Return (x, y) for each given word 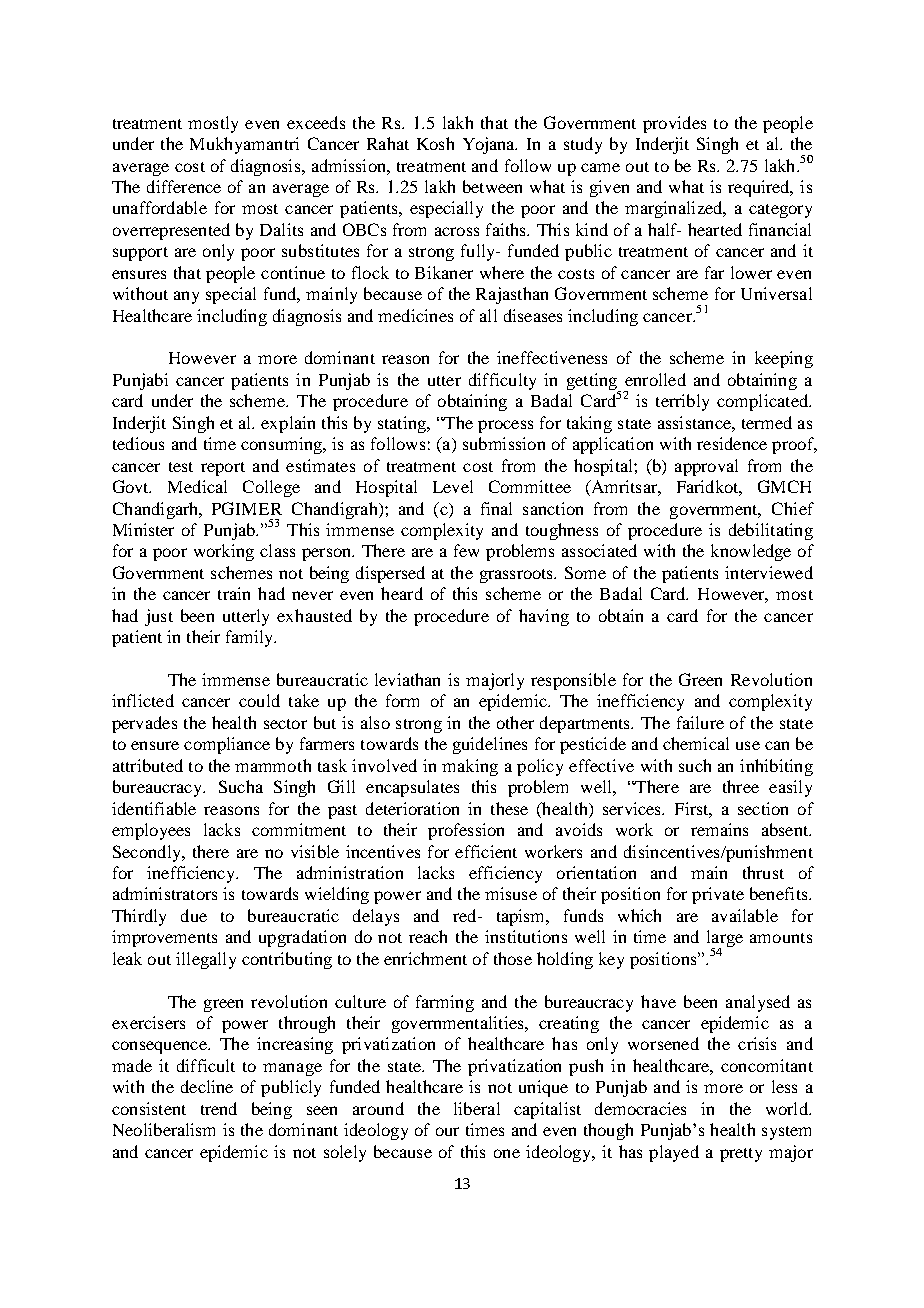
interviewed (769, 572)
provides (674, 124)
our (447, 1131)
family (251, 638)
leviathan (407, 679)
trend (219, 1108)
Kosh (435, 143)
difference (184, 186)
